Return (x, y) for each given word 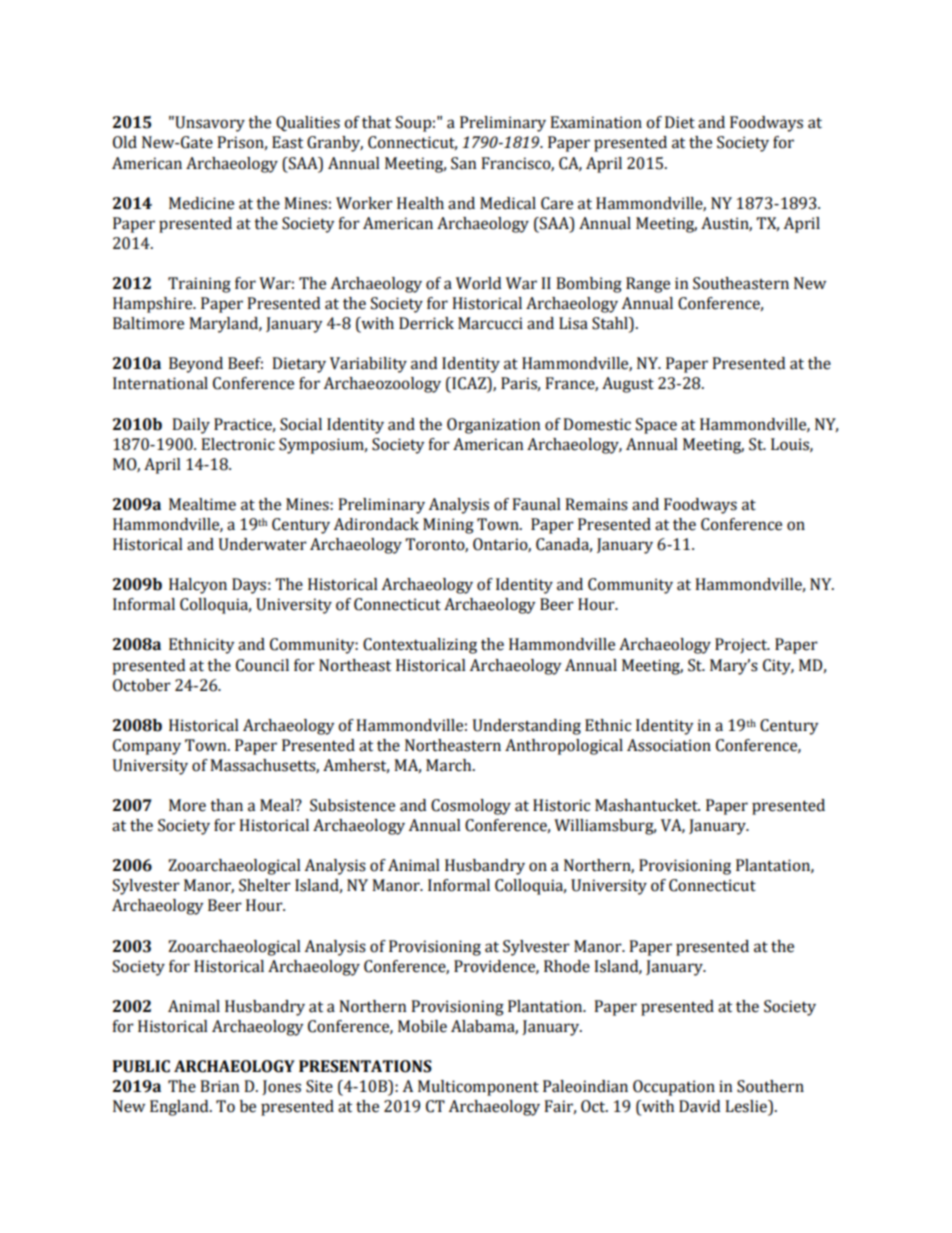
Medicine (201, 203)
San (464, 163)
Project (742, 646)
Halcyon (198, 586)
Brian (220, 1086)
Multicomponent (478, 1088)
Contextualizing (420, 646)
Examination (596, 122)
